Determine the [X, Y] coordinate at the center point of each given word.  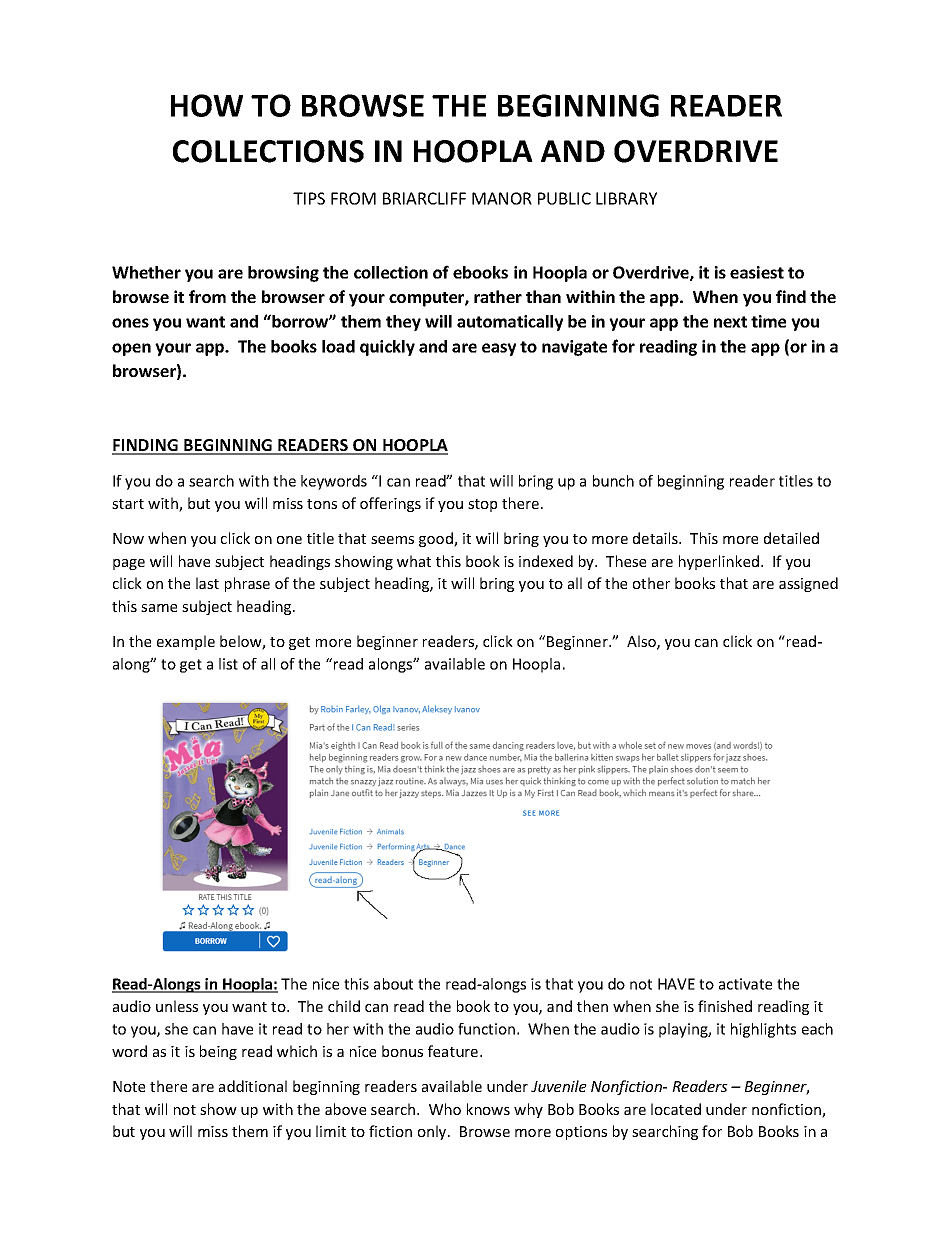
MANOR [502, 198]
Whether [146, 272]
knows [488, 1109]
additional [253, 1086]
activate [745, 984]
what [414, 561]
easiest [757, 272]
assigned [808, 584]
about [393, 984]
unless [177, 1006]
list [228, 664]
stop [482, 505]
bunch [613, 481]
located [676, 1109]
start [128, 504]
